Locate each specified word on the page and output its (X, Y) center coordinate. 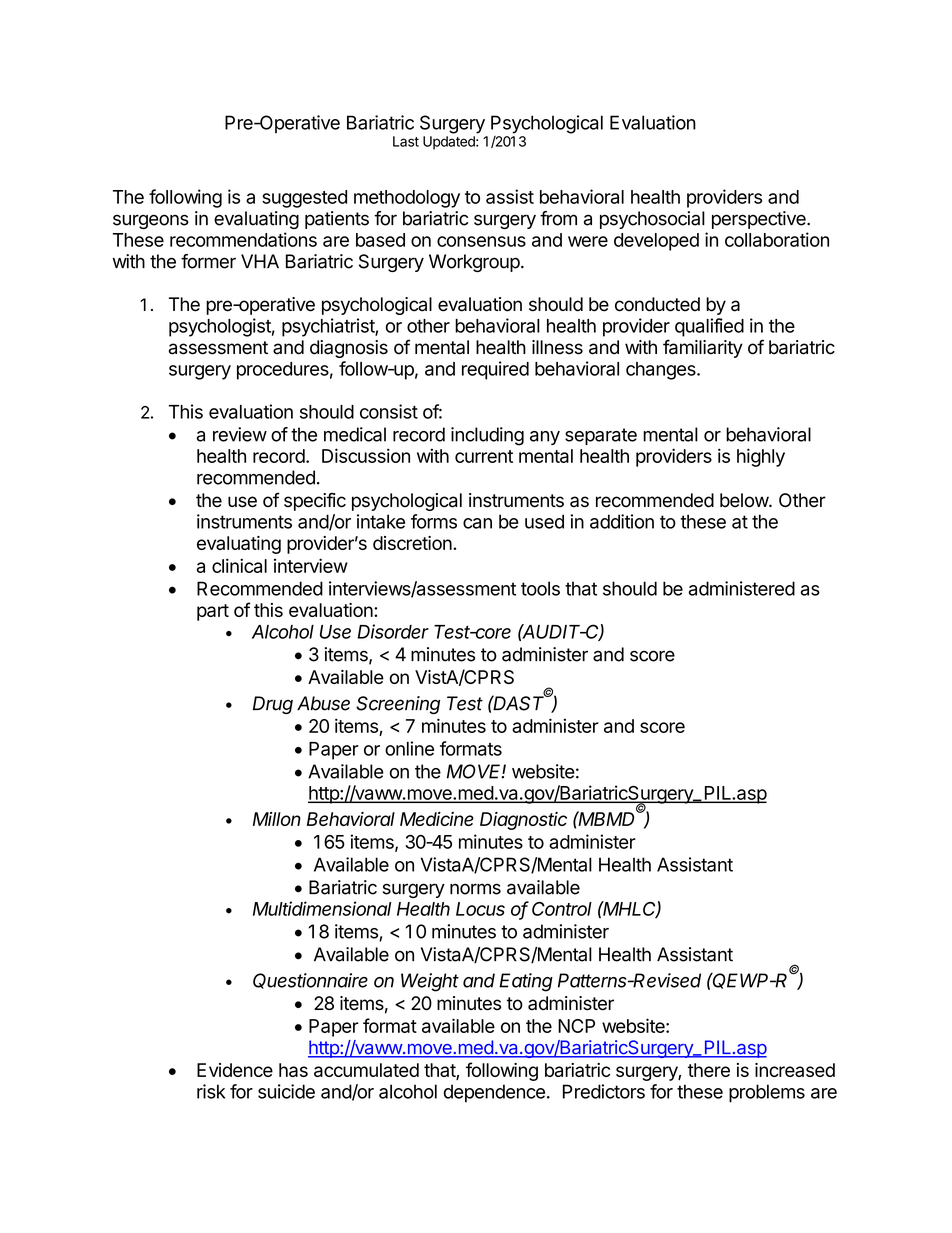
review (240, 434)
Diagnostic (523, 821)
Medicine (437, 819)
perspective (760, 220)
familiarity (703, 348)
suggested (304, 199)
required (495, 370)
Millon (277, 819)
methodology (407, 199)
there (709, 1070)
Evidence (235, 1070)
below (745, 500)
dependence (494, 1093)
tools (540, 588)
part (213, 612)
